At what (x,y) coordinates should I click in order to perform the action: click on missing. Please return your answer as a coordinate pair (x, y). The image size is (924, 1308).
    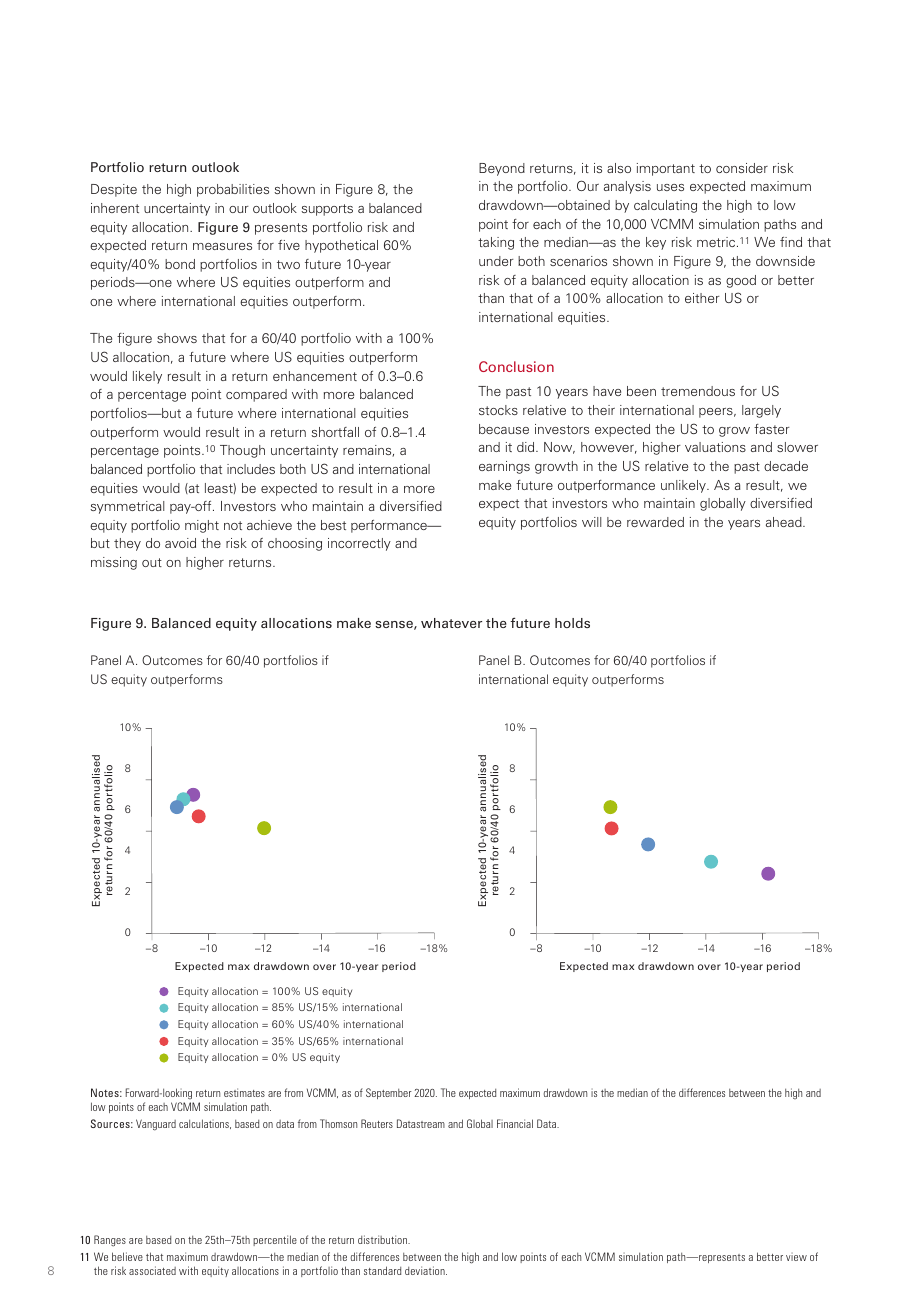
    Looking at the image, I should click on (114, 563).
